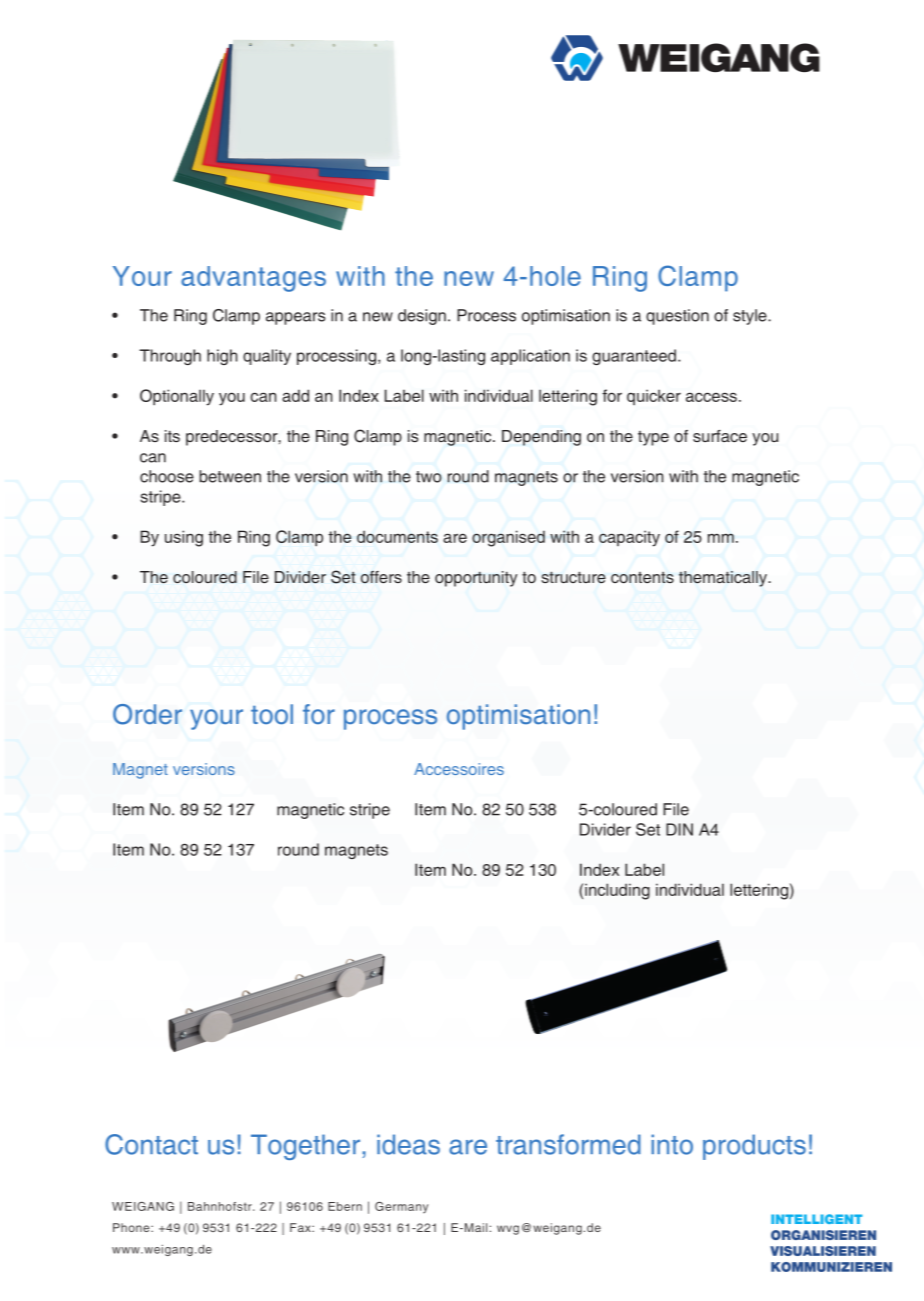  I want to click on tool, so click(272, 714).
